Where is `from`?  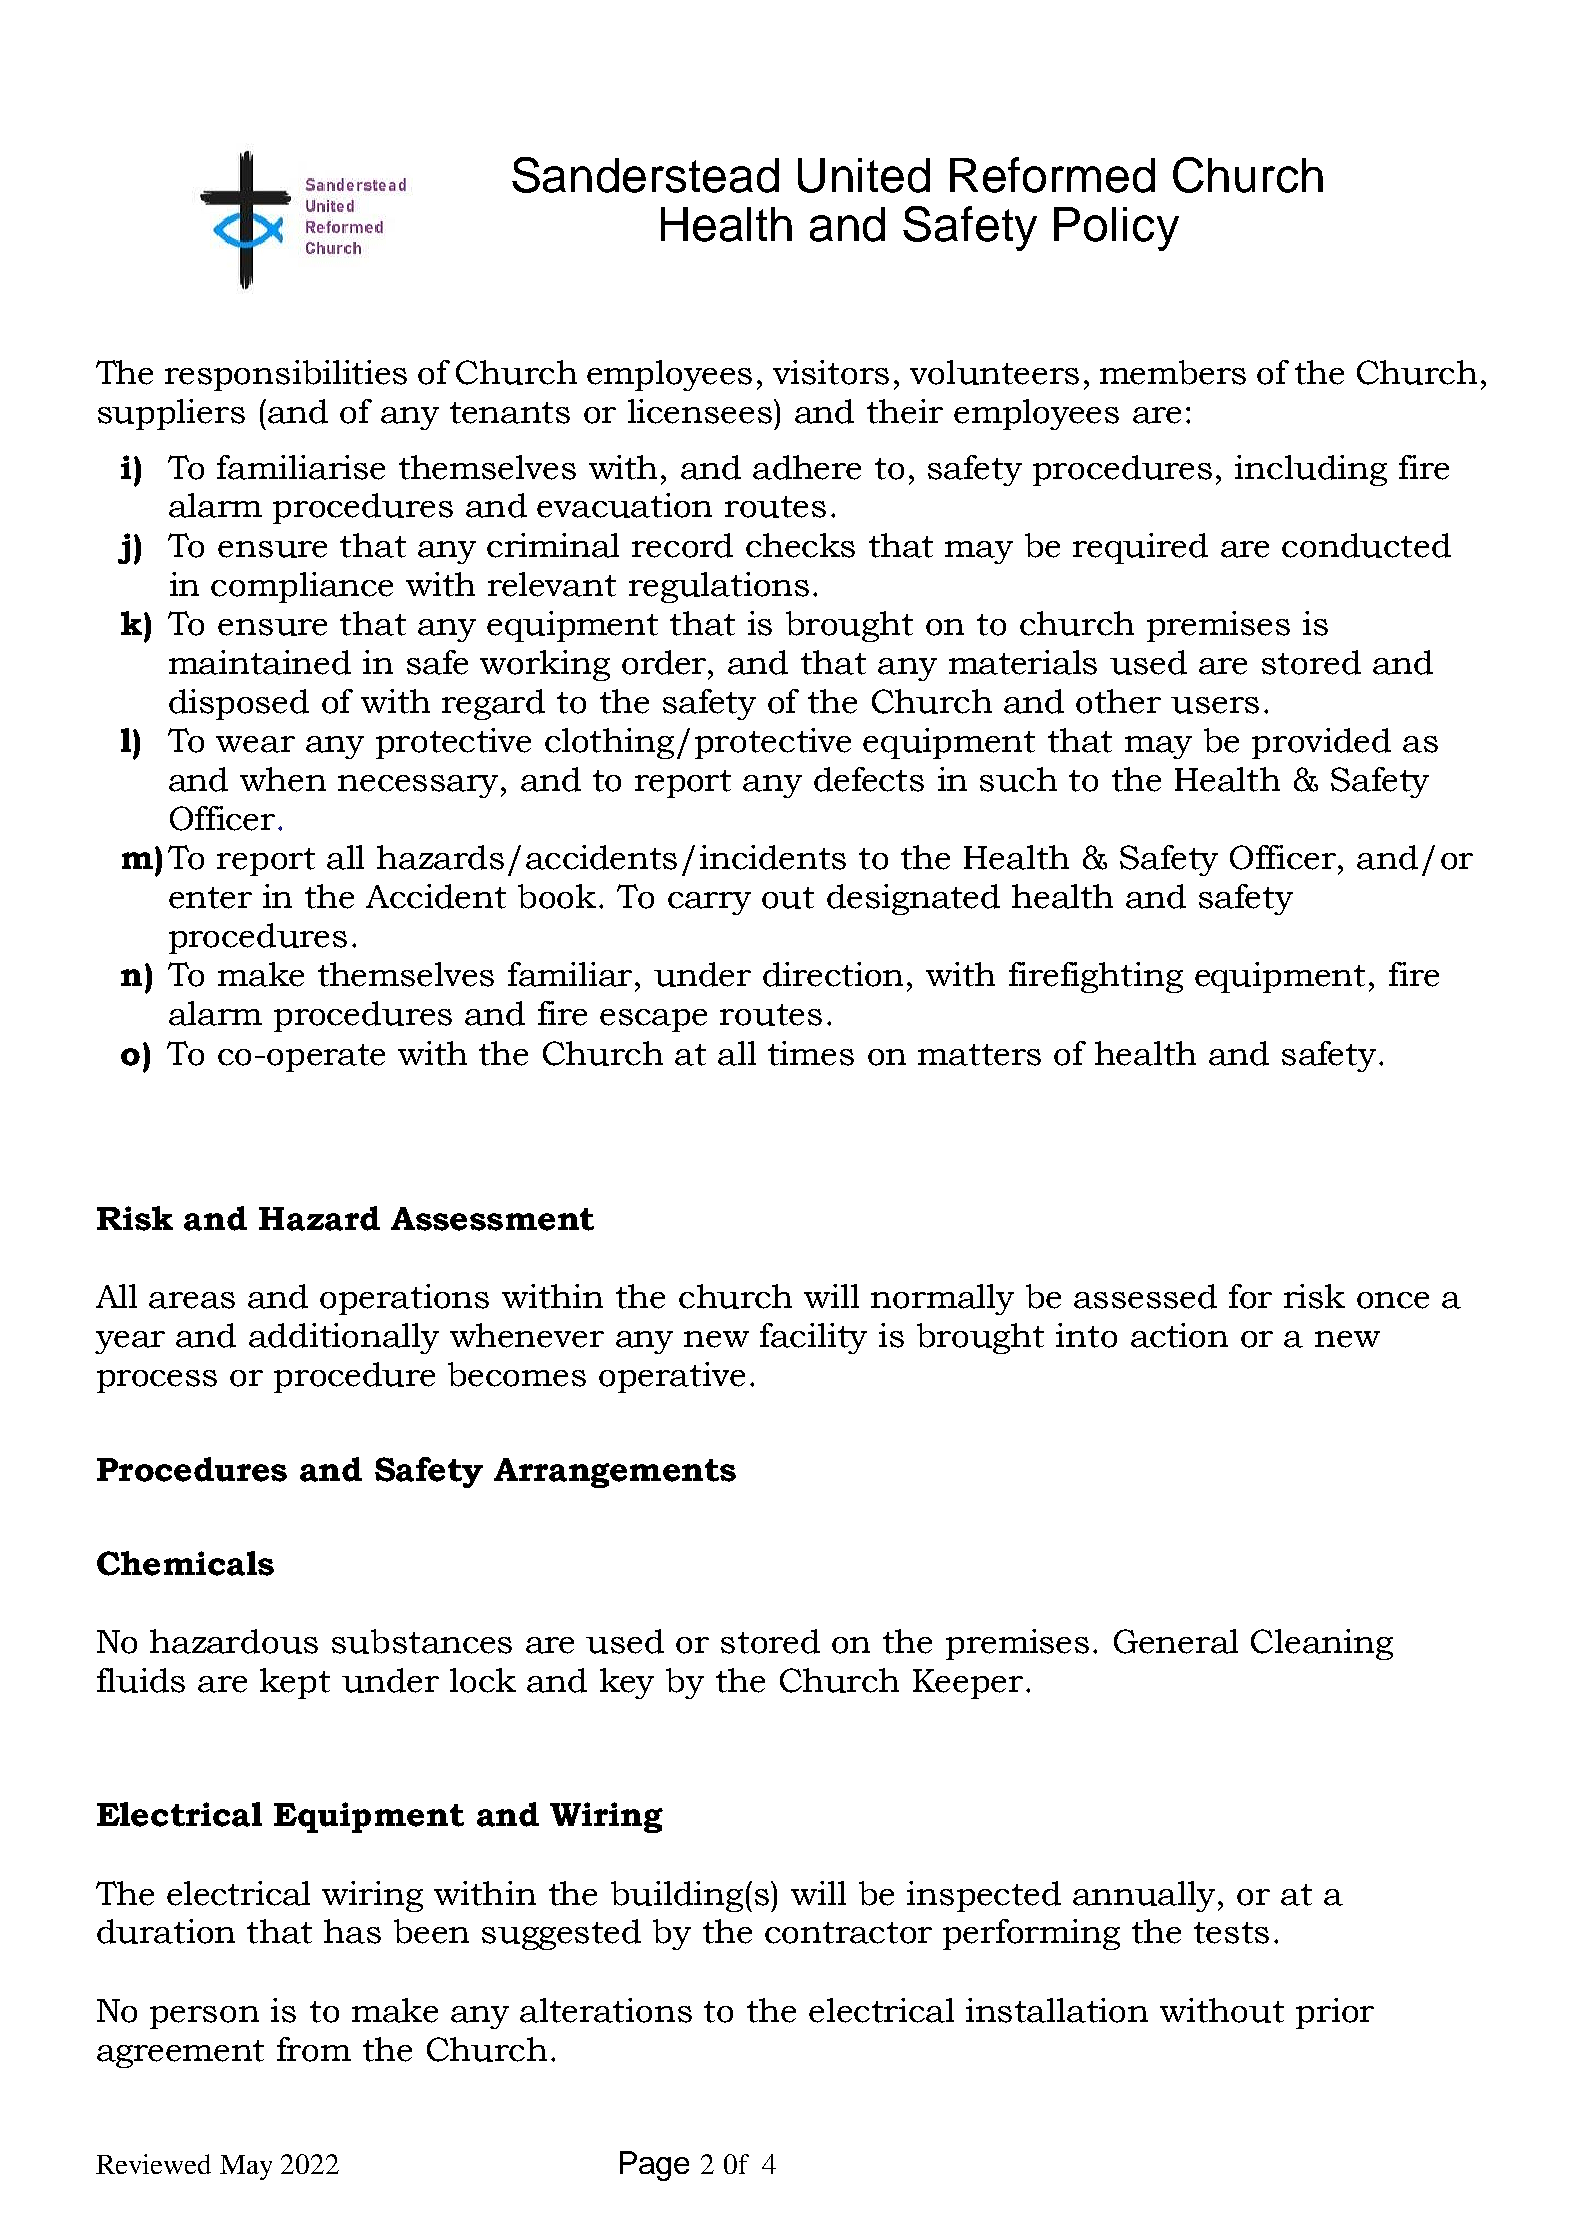
from is located at coordinates (314, 2049).
